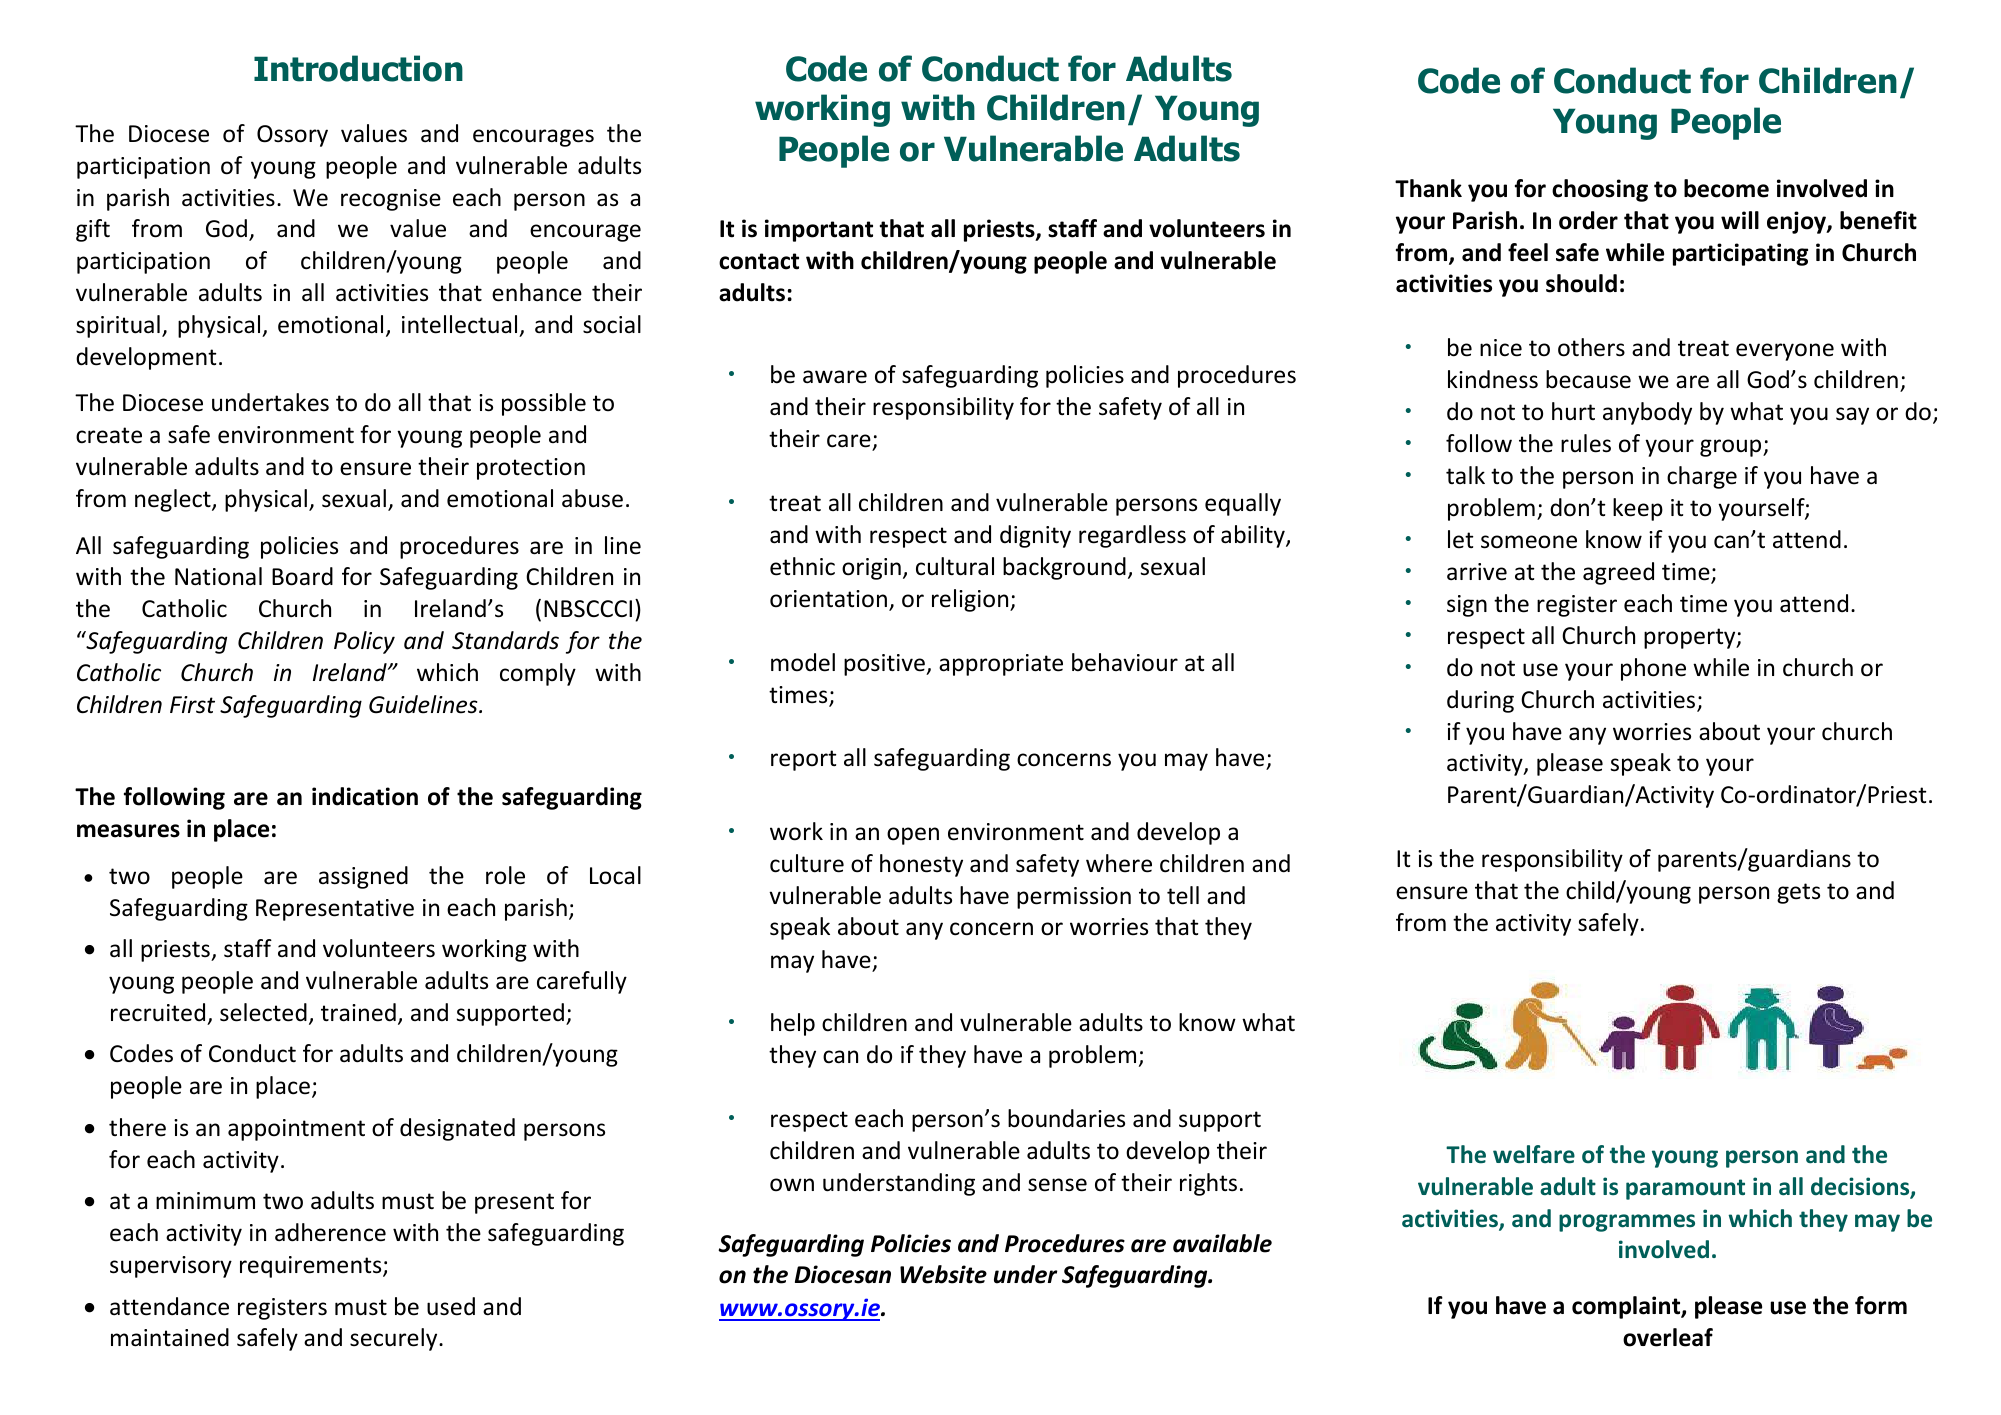  I want to click on Introduction, so click(358, 68).
